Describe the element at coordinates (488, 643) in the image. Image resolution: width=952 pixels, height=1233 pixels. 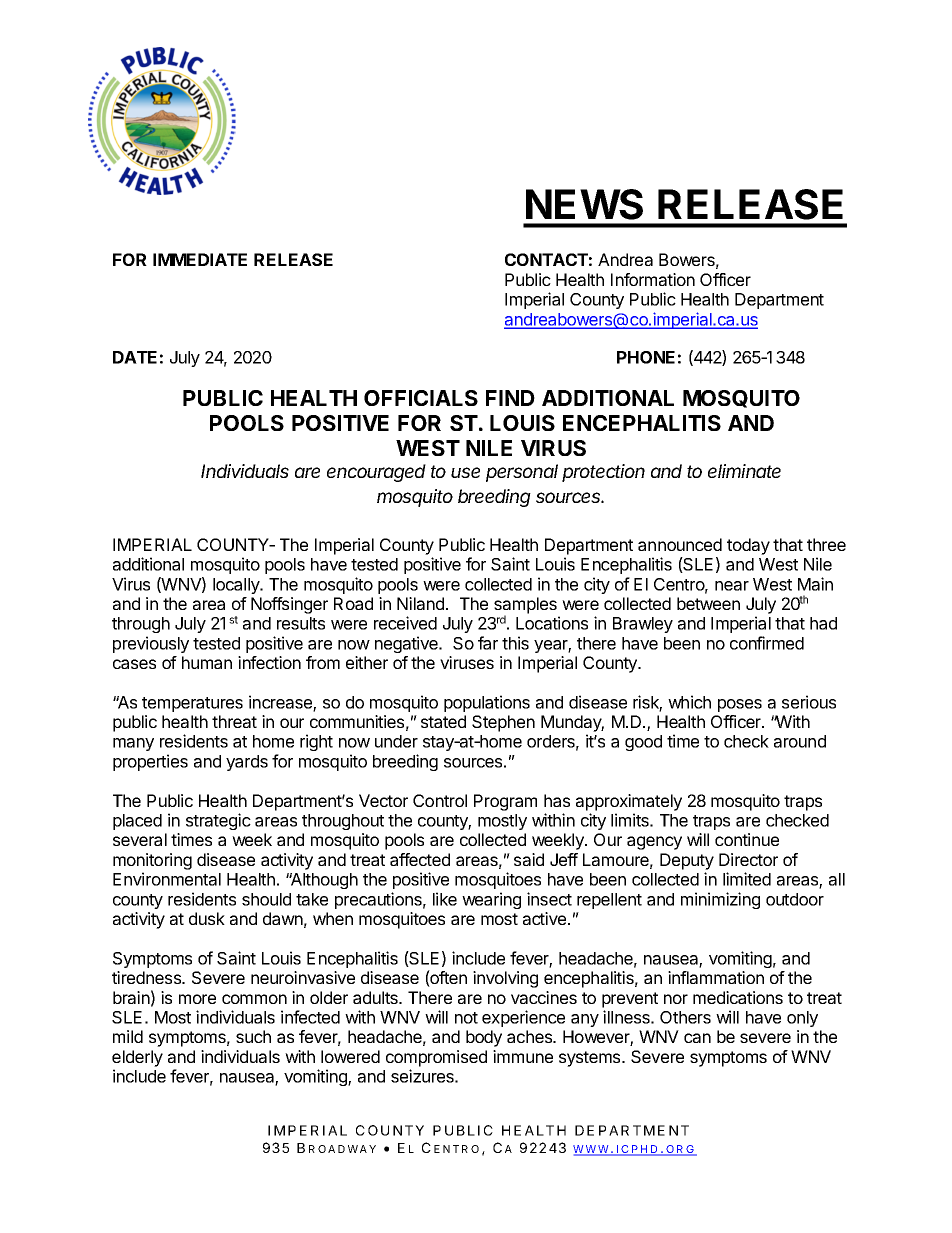
I see `far` at that location.
